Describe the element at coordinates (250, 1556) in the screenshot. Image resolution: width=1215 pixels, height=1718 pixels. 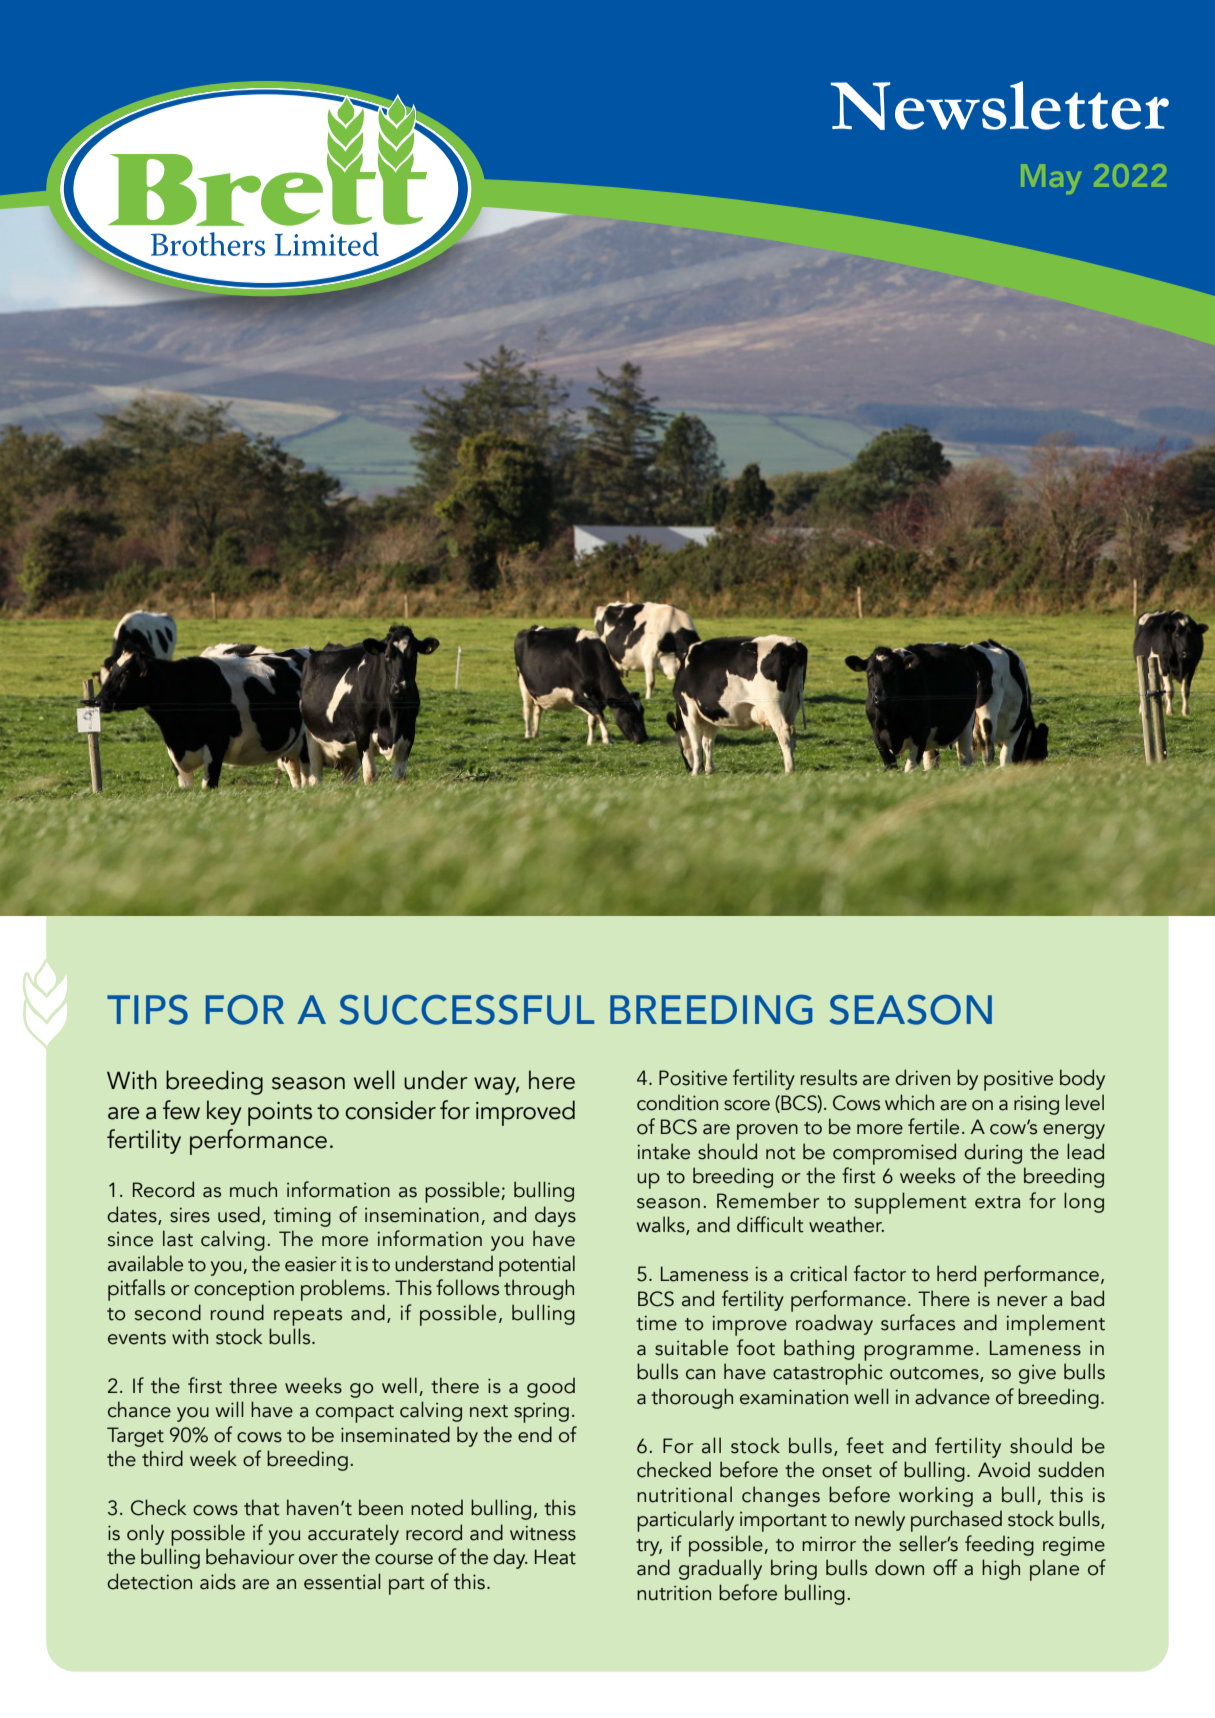
I see `behaviour` at that location.
